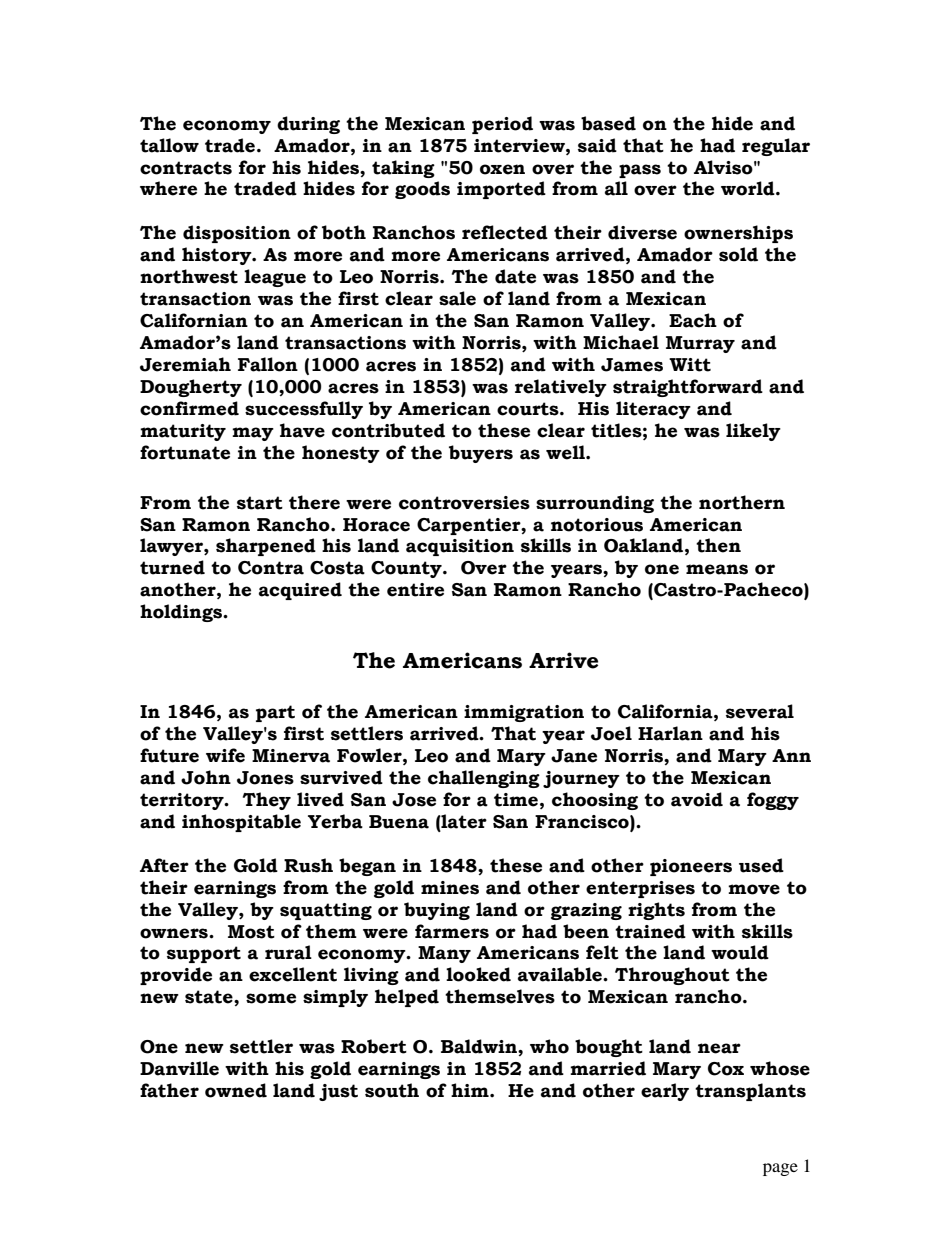 This screenshot has height=1233, width=952. What do you see at coordinates (236, 1090) in the screenshot?
I see `owned` at bounding box center [236, 1090].
